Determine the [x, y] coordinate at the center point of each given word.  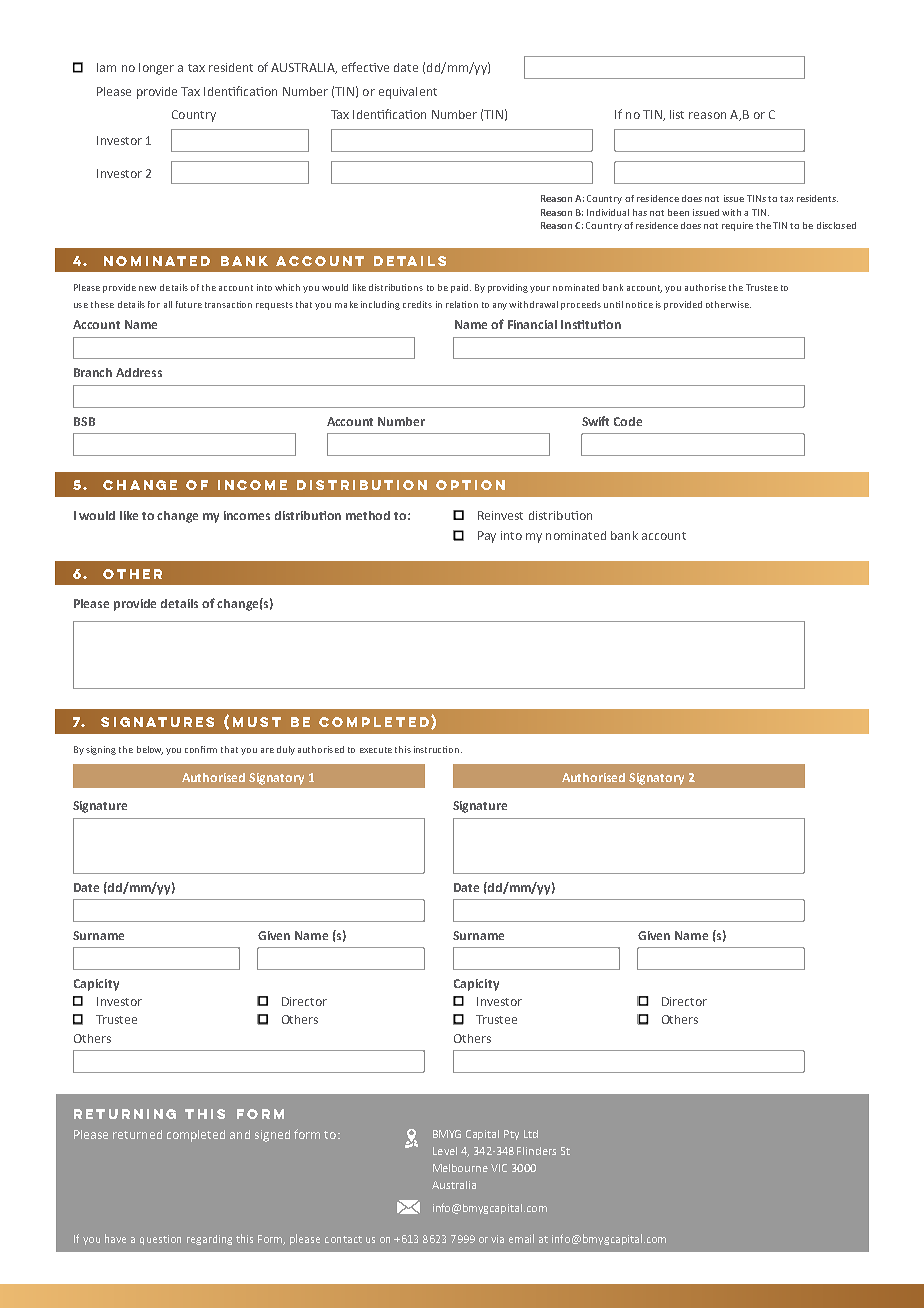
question [160, 1240]
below [150, 750]
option [470, 485]
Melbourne [460, 1168]
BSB [84, 421]
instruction [438, 749]
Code [628, 421]
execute [376, 750]
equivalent [408, 93]
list [677, 114]
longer [156, 69]
